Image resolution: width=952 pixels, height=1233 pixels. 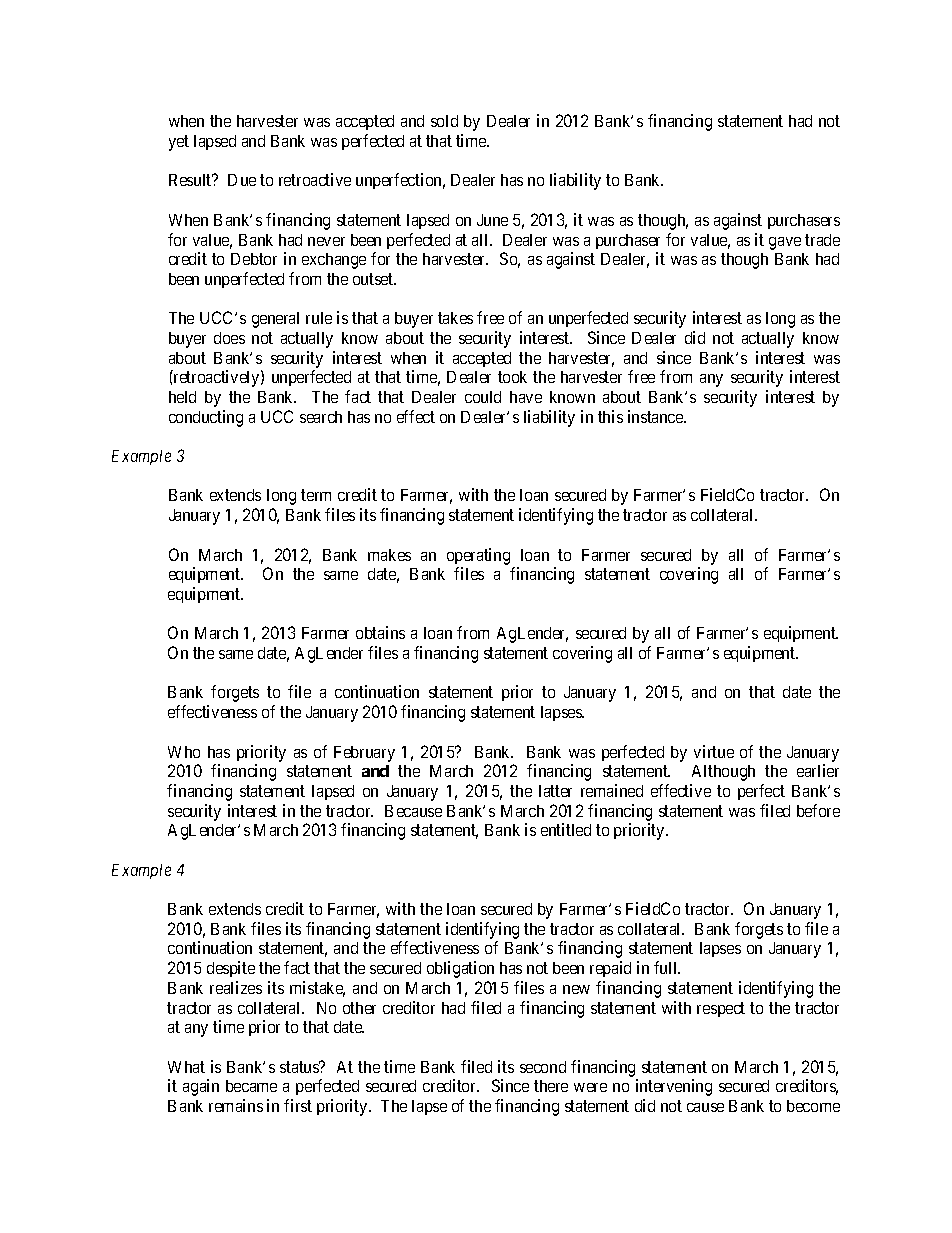 I want to click on latter, so click(x=555, y=791).
